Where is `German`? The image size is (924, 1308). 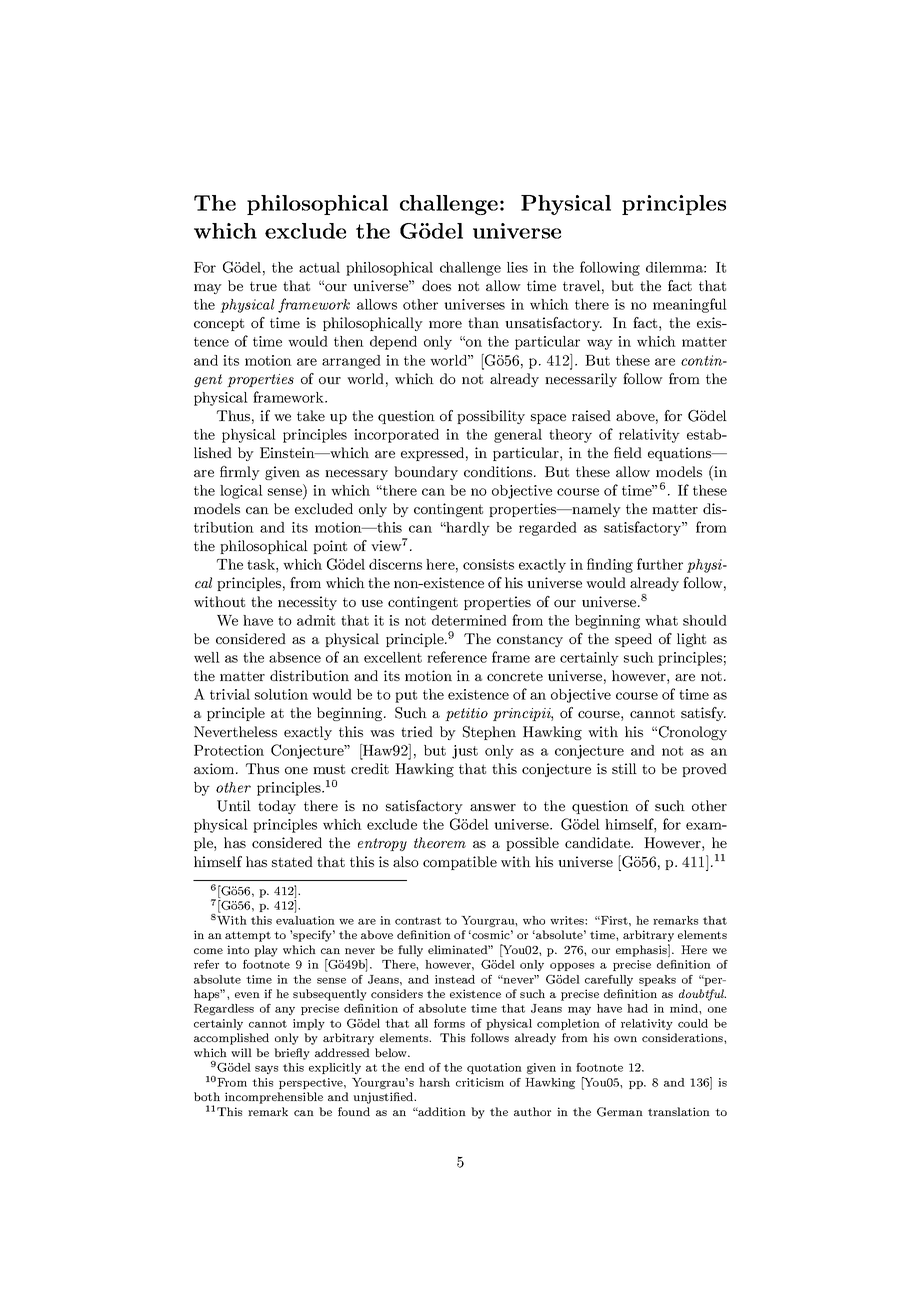
German is located at coordinates (620, 1112).
